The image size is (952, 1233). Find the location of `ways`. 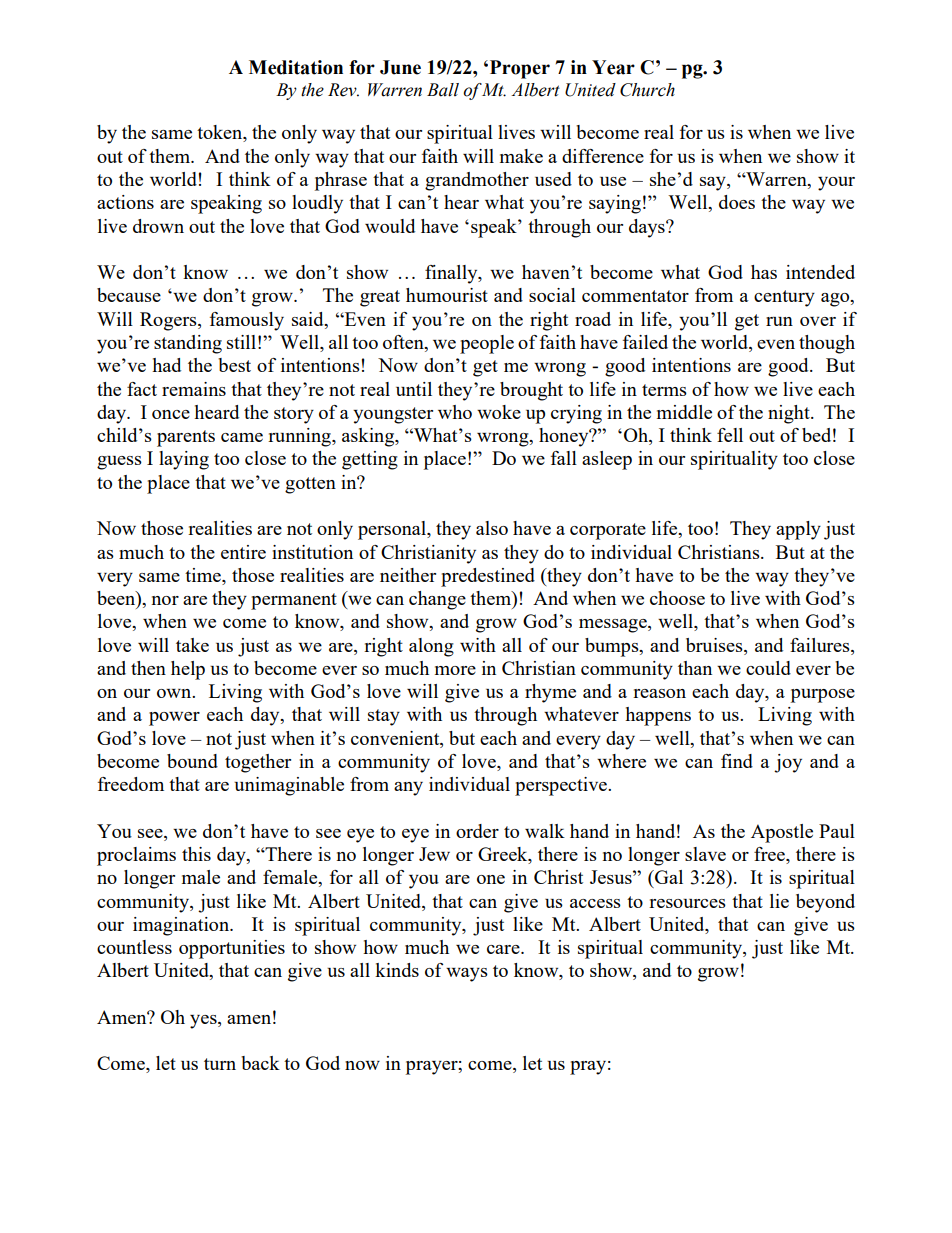

ways is located at coordinates (467, 975).
